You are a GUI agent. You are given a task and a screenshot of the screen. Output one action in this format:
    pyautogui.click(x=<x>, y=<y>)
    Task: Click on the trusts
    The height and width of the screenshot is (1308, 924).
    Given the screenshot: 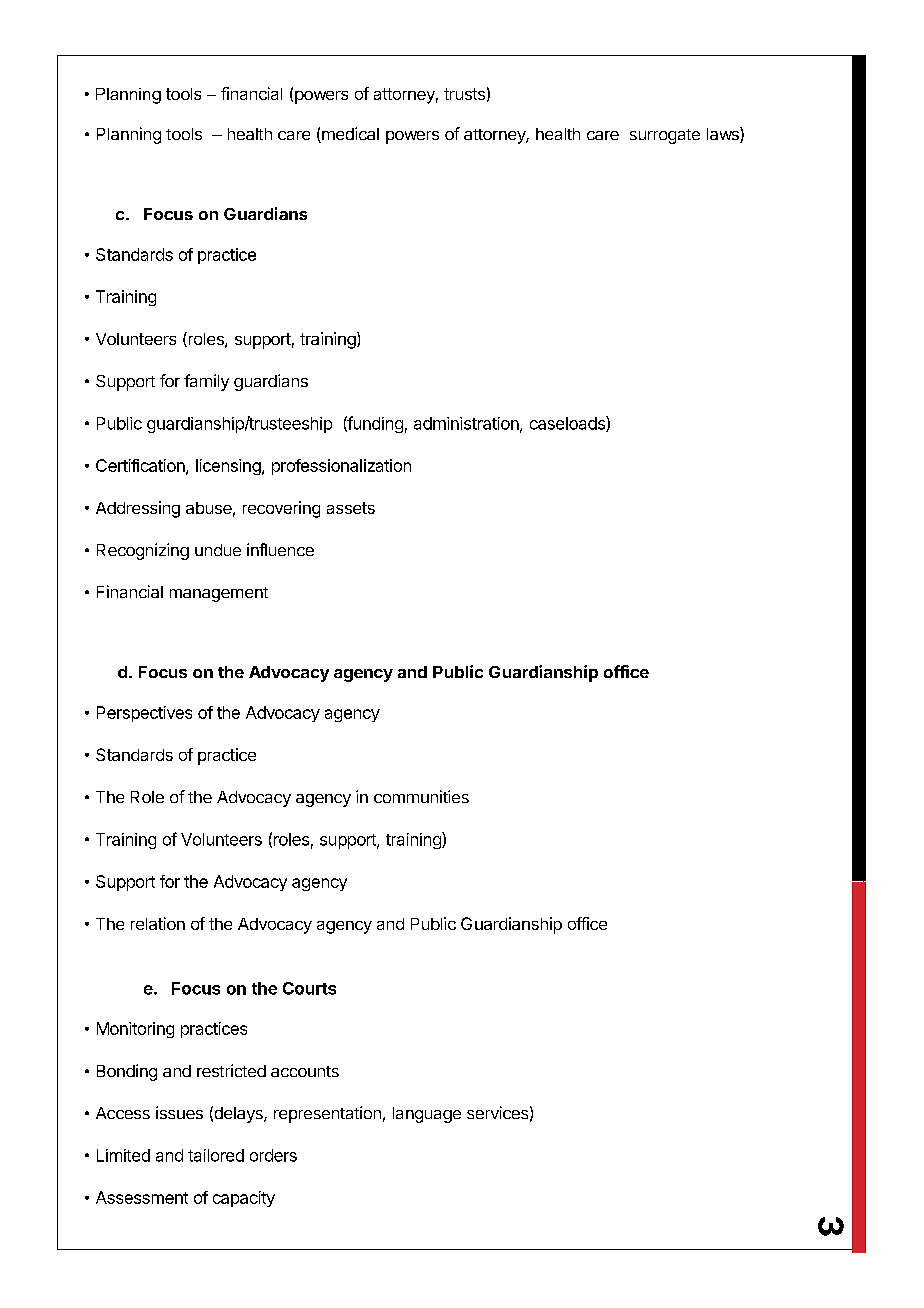 What is the action you would take?
    pyautogui.click(x=464, y=94)
